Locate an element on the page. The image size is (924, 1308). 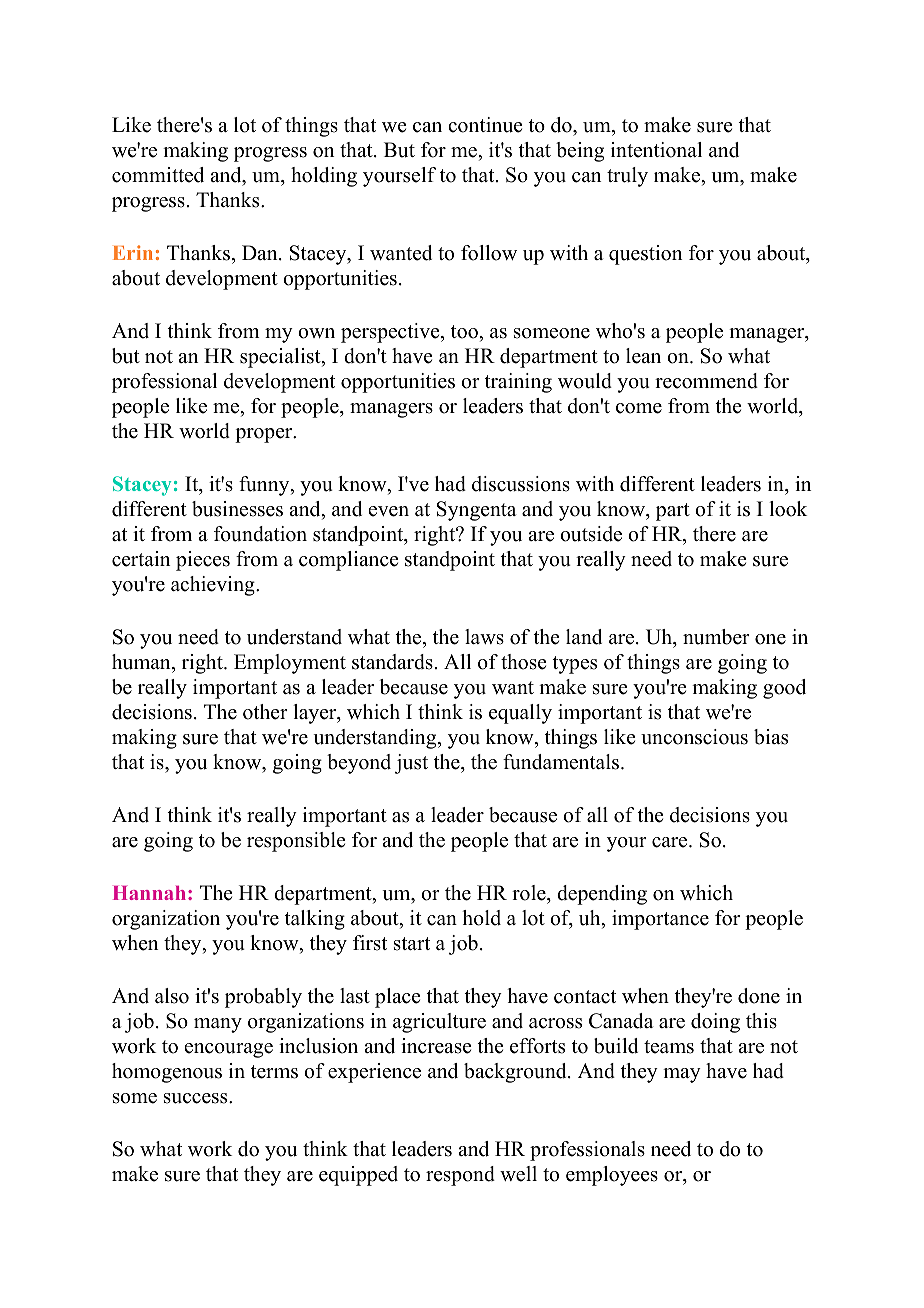
laws is located at coordinates (484, 637).
